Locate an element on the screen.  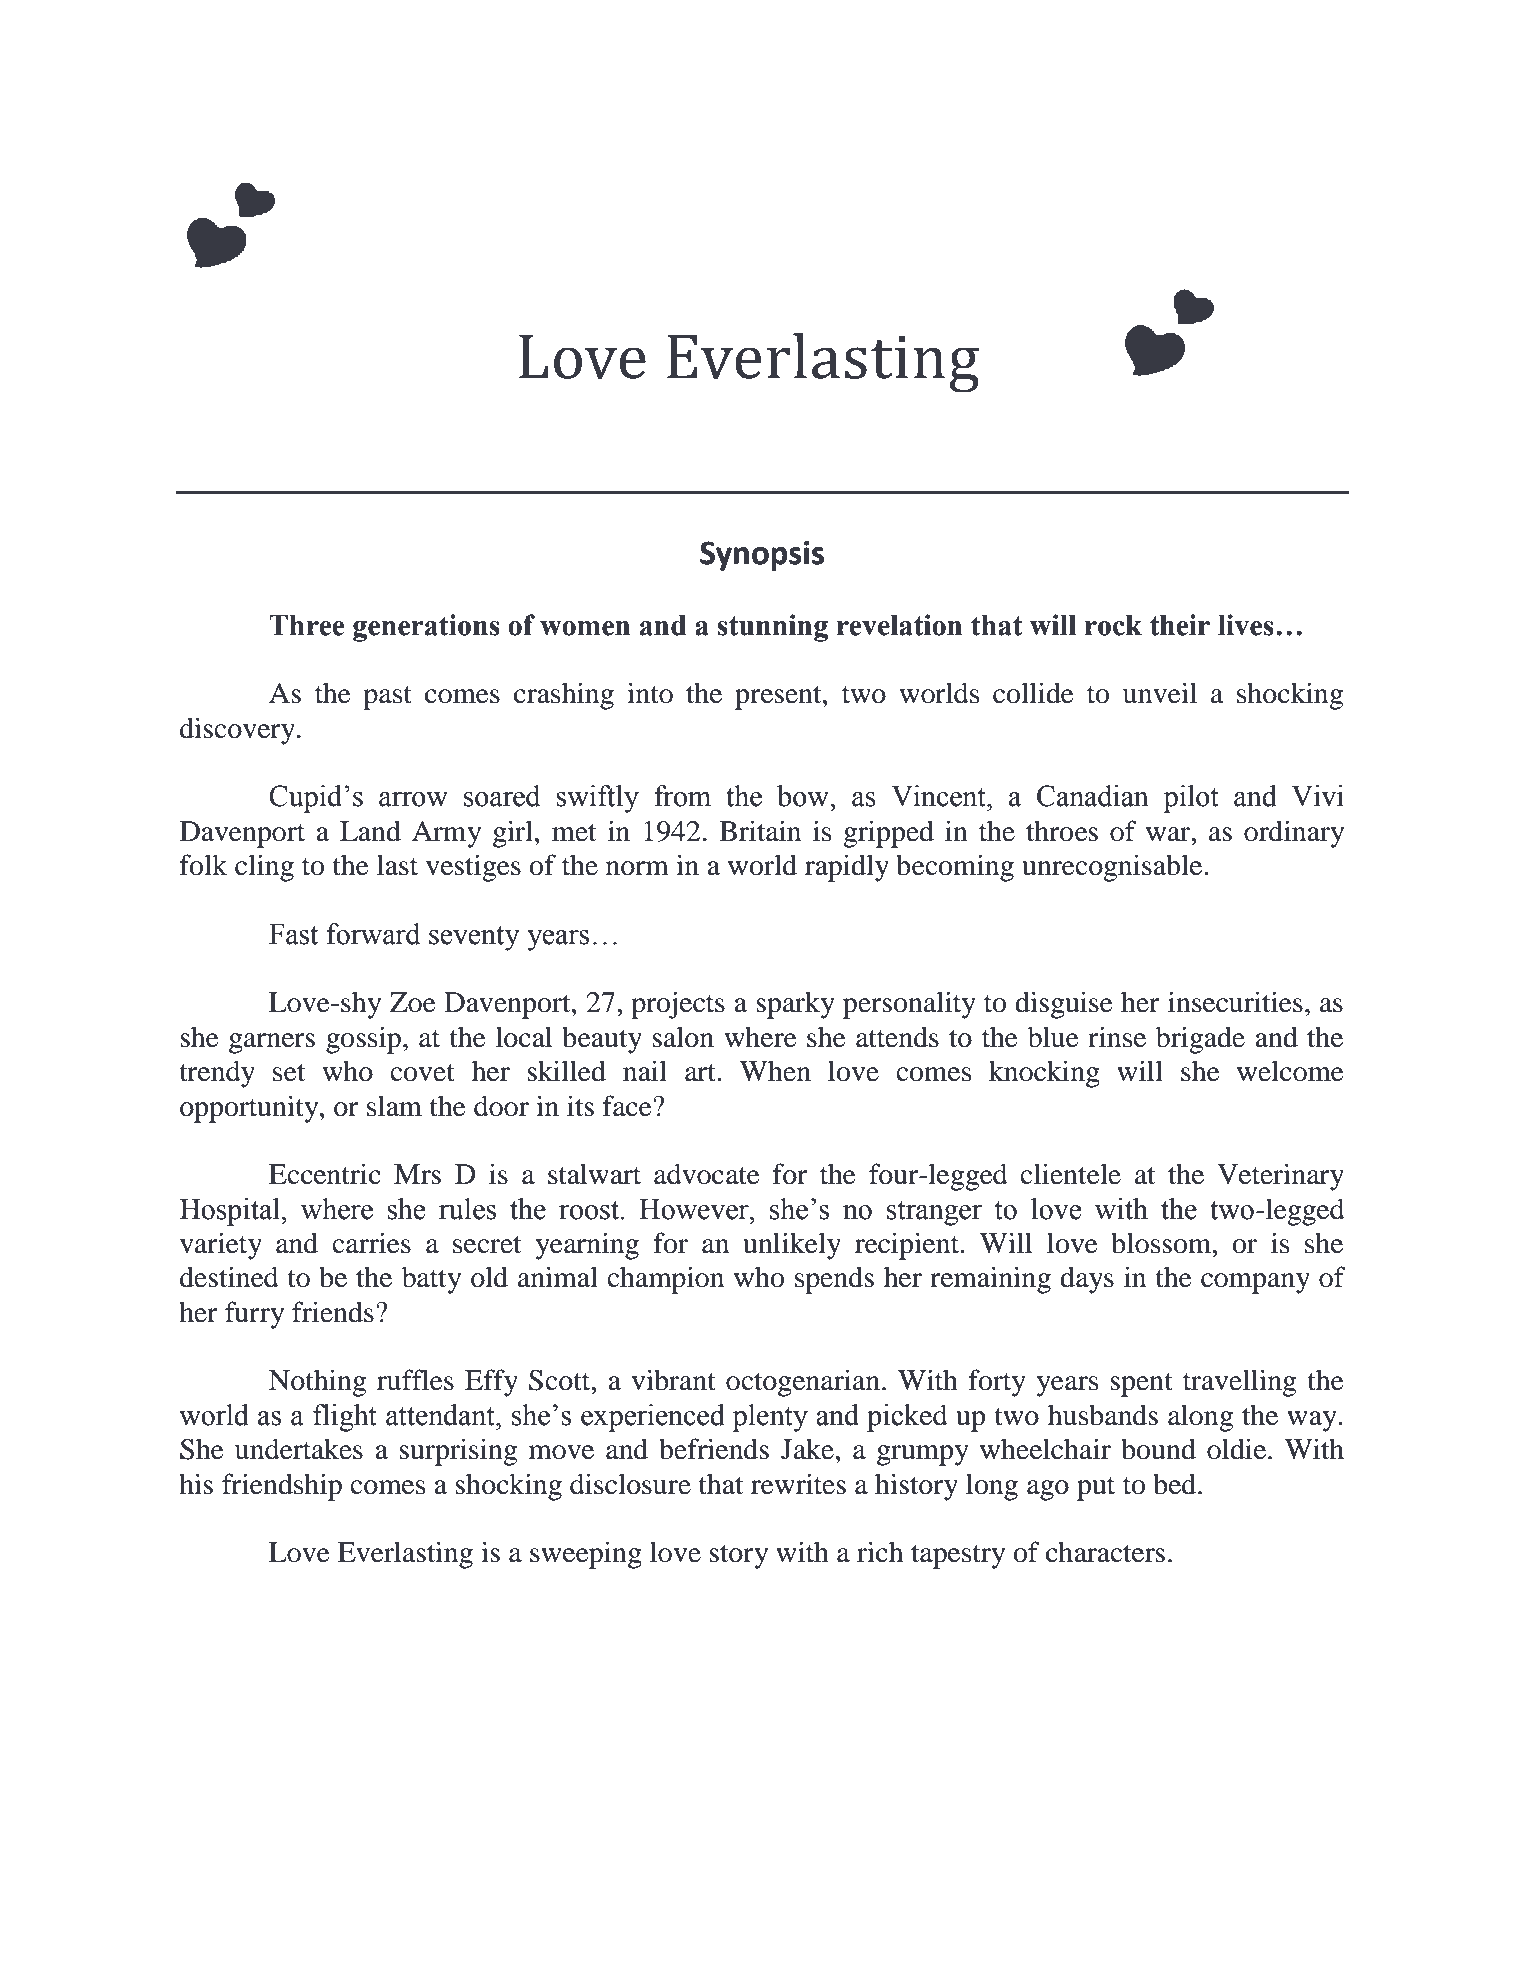
Synopsis is located at coordinates (762, 556).
